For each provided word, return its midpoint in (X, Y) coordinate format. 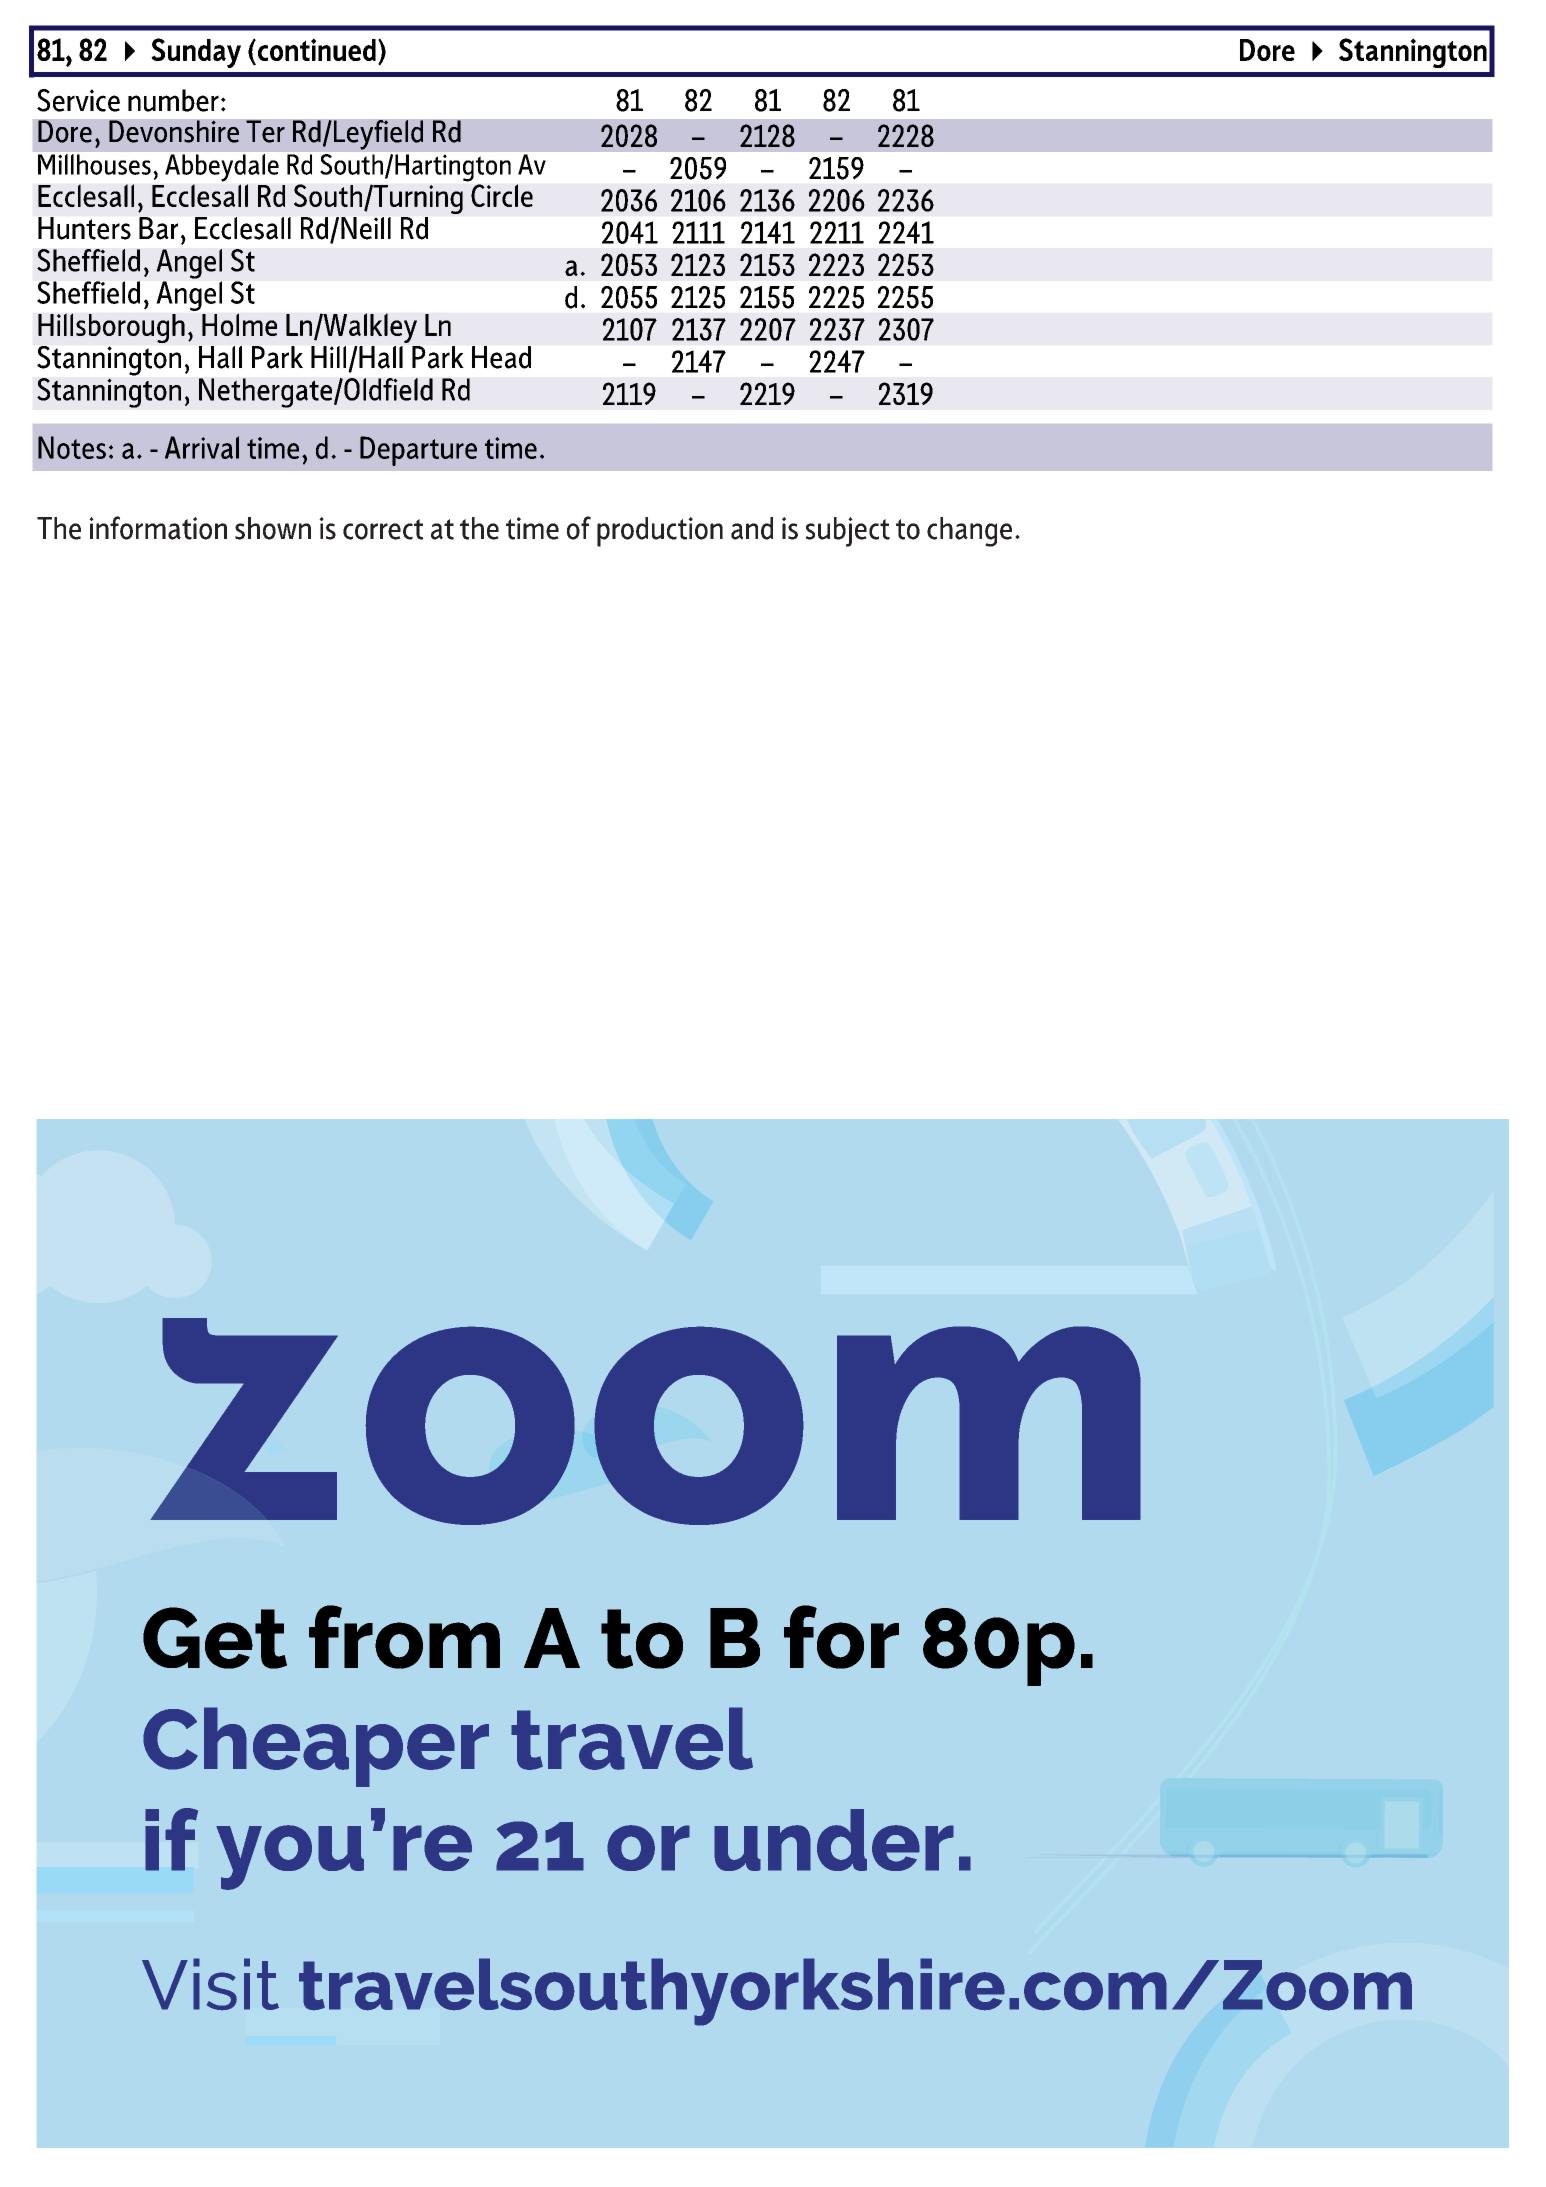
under (834, 1840)
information (158, 528)
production (660, 532)
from (404, 1637)
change (969, 532)
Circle (502, 195)
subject (848, 532)
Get (215, 1638)
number (173, 100)
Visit (210, 1984)
